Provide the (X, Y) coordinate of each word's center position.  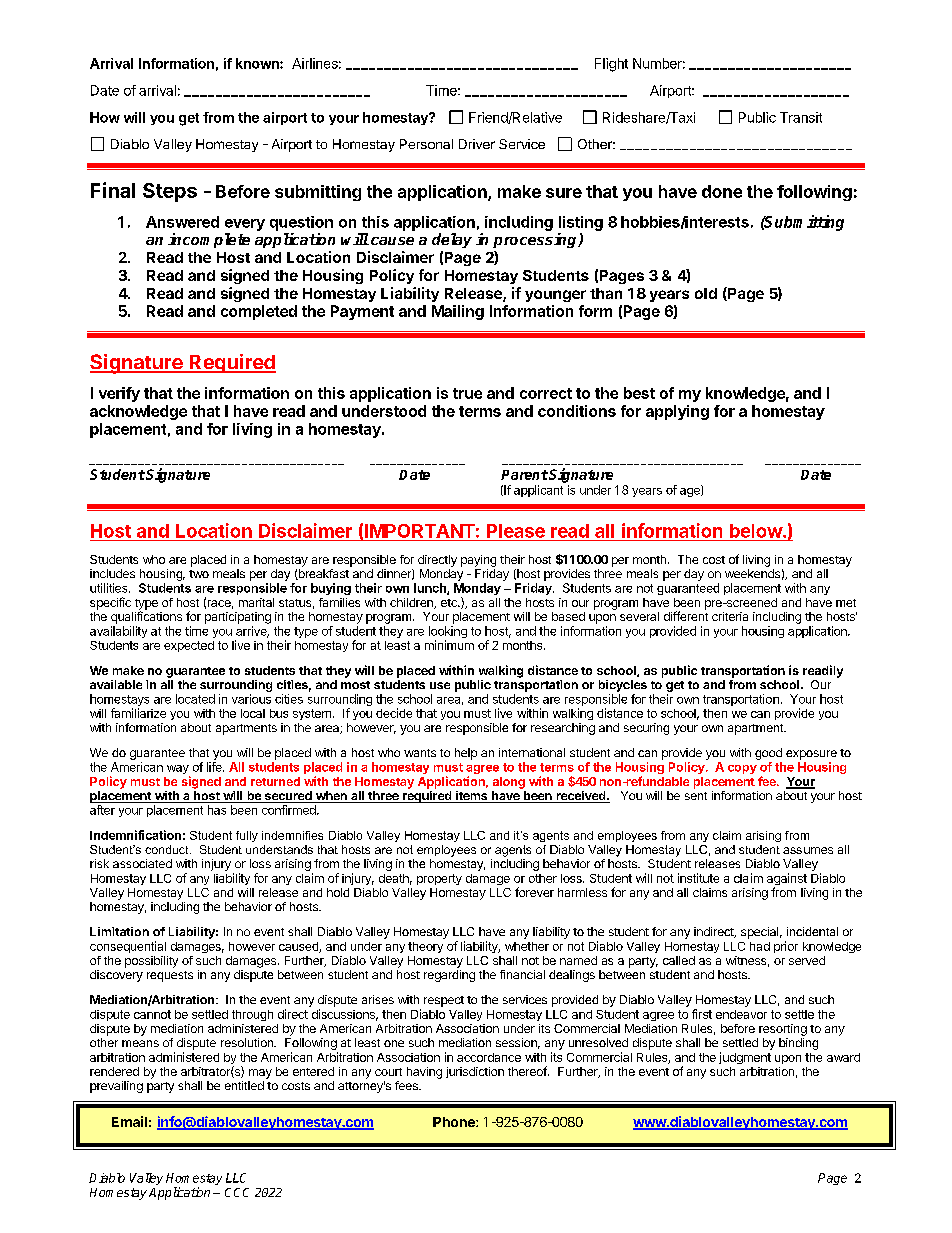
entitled (244, 1085)
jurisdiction (475, 1072)
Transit (801, 117)
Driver (477, 144)
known (258, 63)
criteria (730, 616)
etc (450, 603)
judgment (745, 1058)
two (199, 574)
